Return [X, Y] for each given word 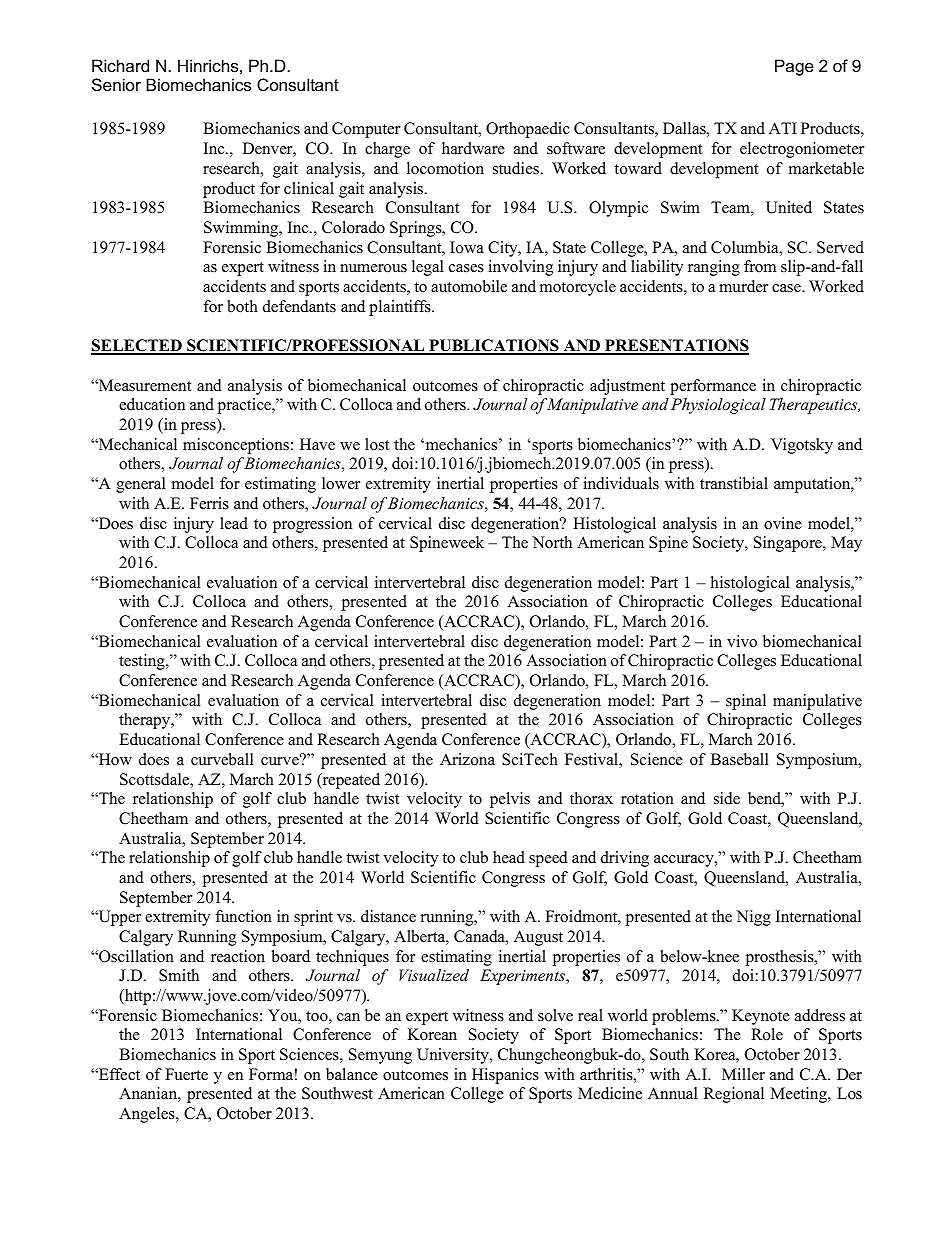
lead [234, 523]
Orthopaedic [528, 130]
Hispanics [505, 1076]
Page [794, 67]
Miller [743, 1074]
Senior [116, 84]
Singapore [789, 544]
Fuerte [186, 1074]
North [552, 542]
